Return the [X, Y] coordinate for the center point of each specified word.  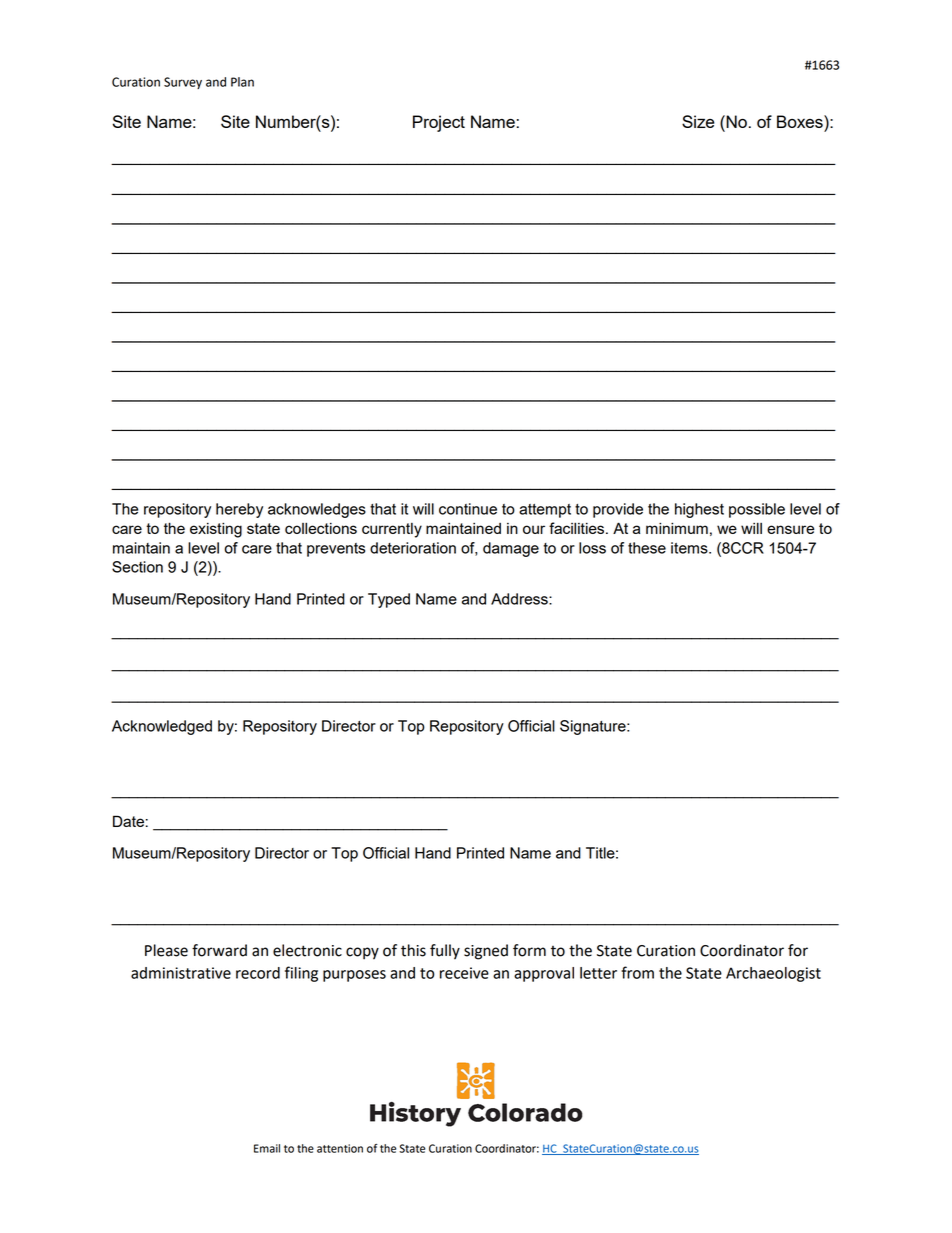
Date [128, 821]
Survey [183, 83]
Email [267, 1148]
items [690, 548]
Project [439, 123]
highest [699, 510]
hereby [239, 510]
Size [698, 121]
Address [520, 599]
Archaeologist [773, 974]
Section [137, 567]
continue [468, 509]
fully [445, 952]
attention [340, 1148]
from [637, 972]
